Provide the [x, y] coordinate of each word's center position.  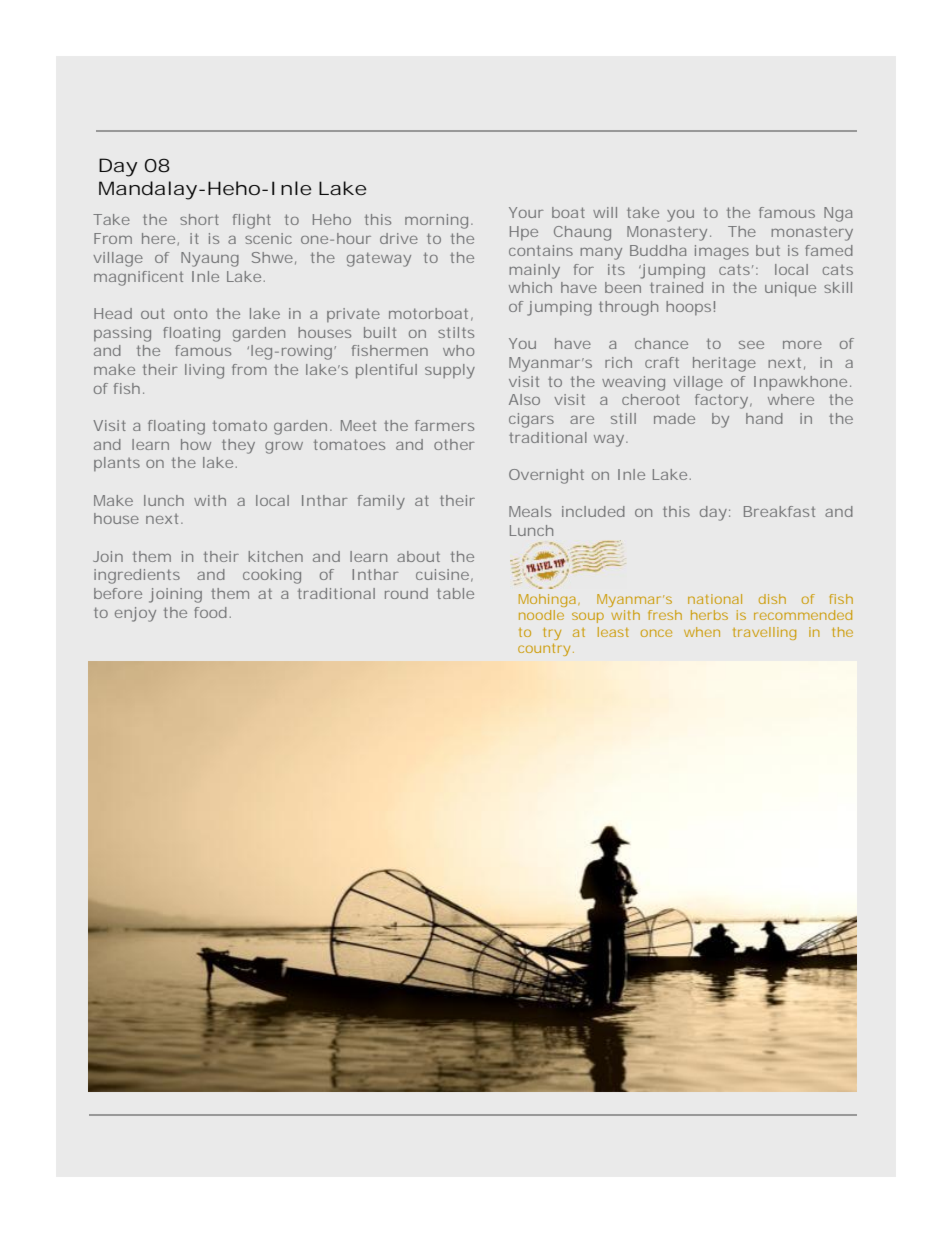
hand [764, 418]
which [530, 287]
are [582, 420]
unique [790, 289]
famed [829, 250]
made [674, 418]
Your [526, 212]
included [593, 511]
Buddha [658, 250]
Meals [530, 511]
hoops [690, 308]
